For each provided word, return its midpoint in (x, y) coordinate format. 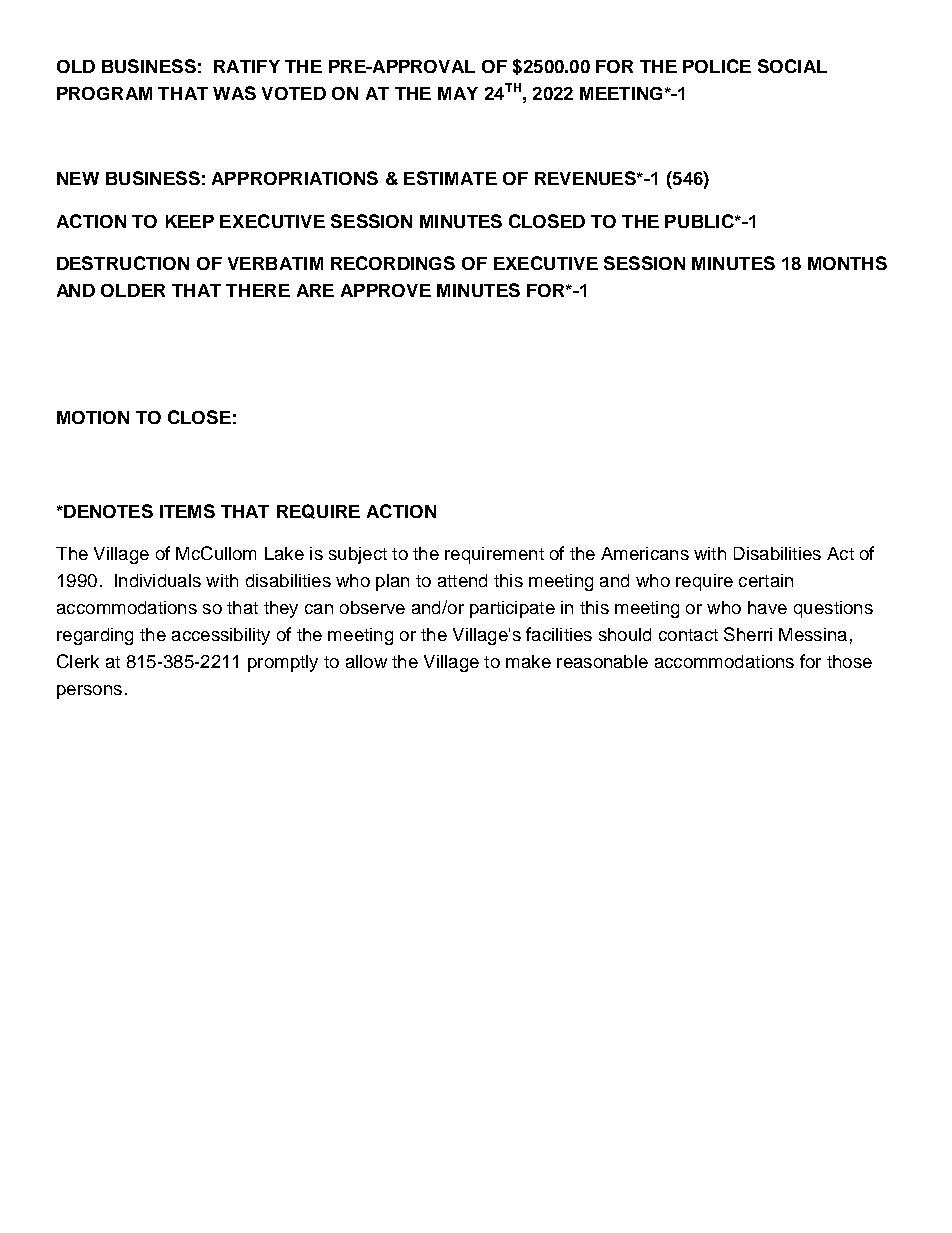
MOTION (93, 417)
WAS (234, 93)
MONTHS (847, 263)
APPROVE (386, 290)
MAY (458, 93)
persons (89, 692)
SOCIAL (792, 66)
